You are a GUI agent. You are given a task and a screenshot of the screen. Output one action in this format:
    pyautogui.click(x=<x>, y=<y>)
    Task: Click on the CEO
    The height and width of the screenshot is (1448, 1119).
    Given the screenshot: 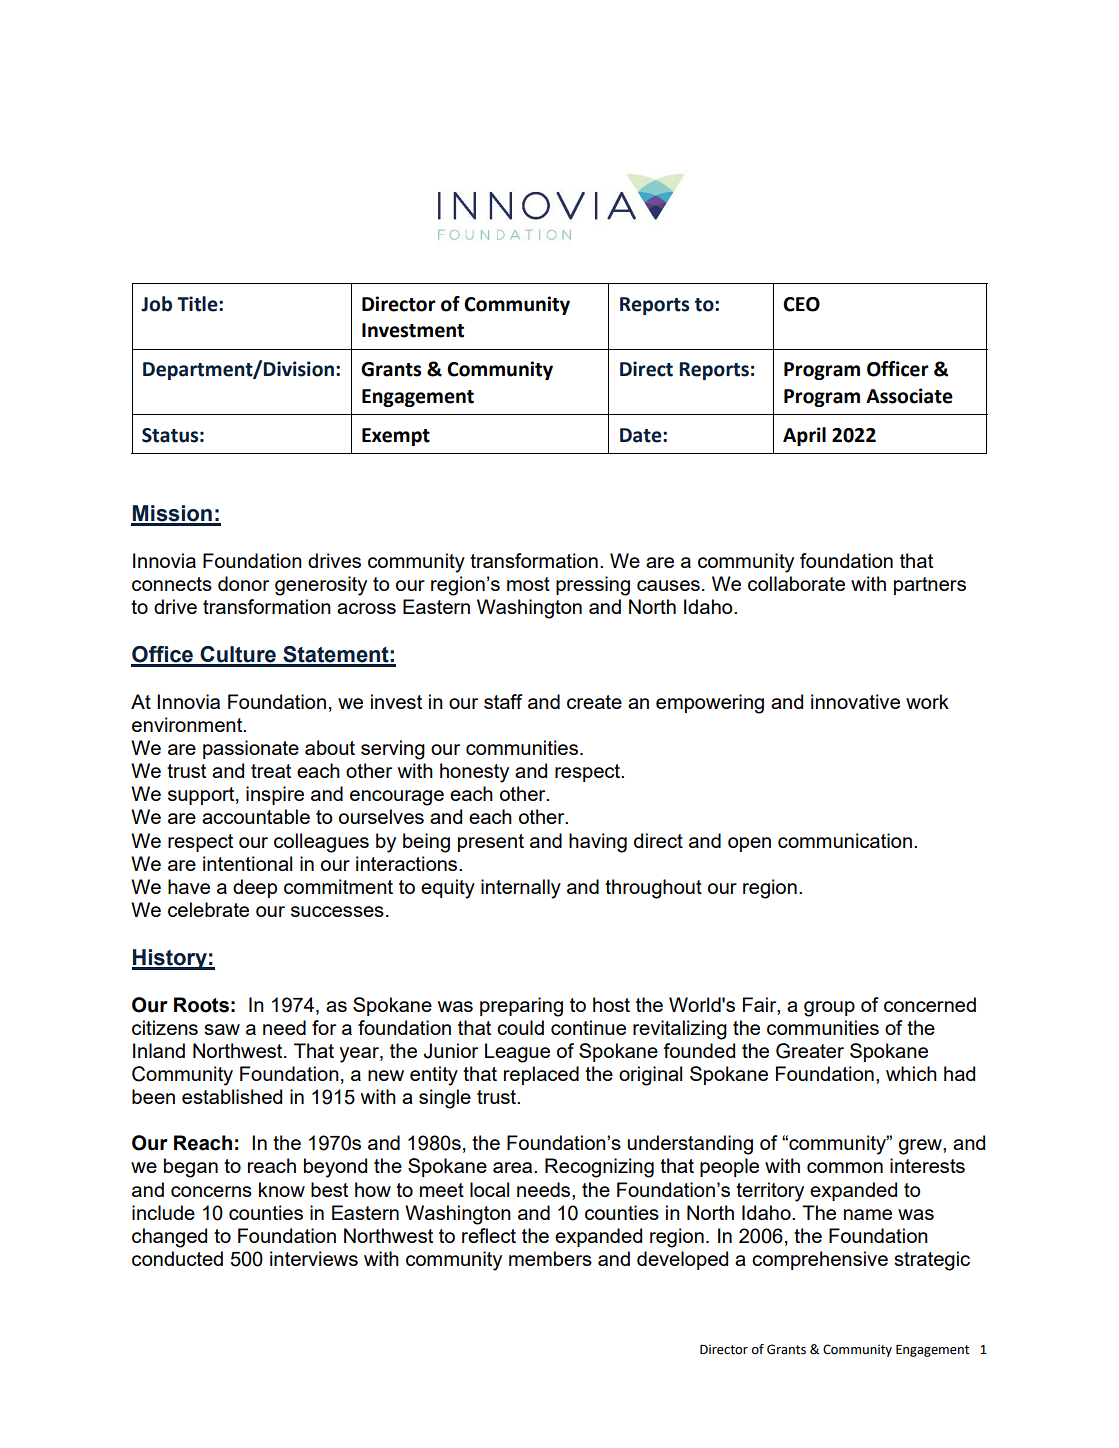 What is the action you would take?
    pyautogui.click(x=801, y=304)
